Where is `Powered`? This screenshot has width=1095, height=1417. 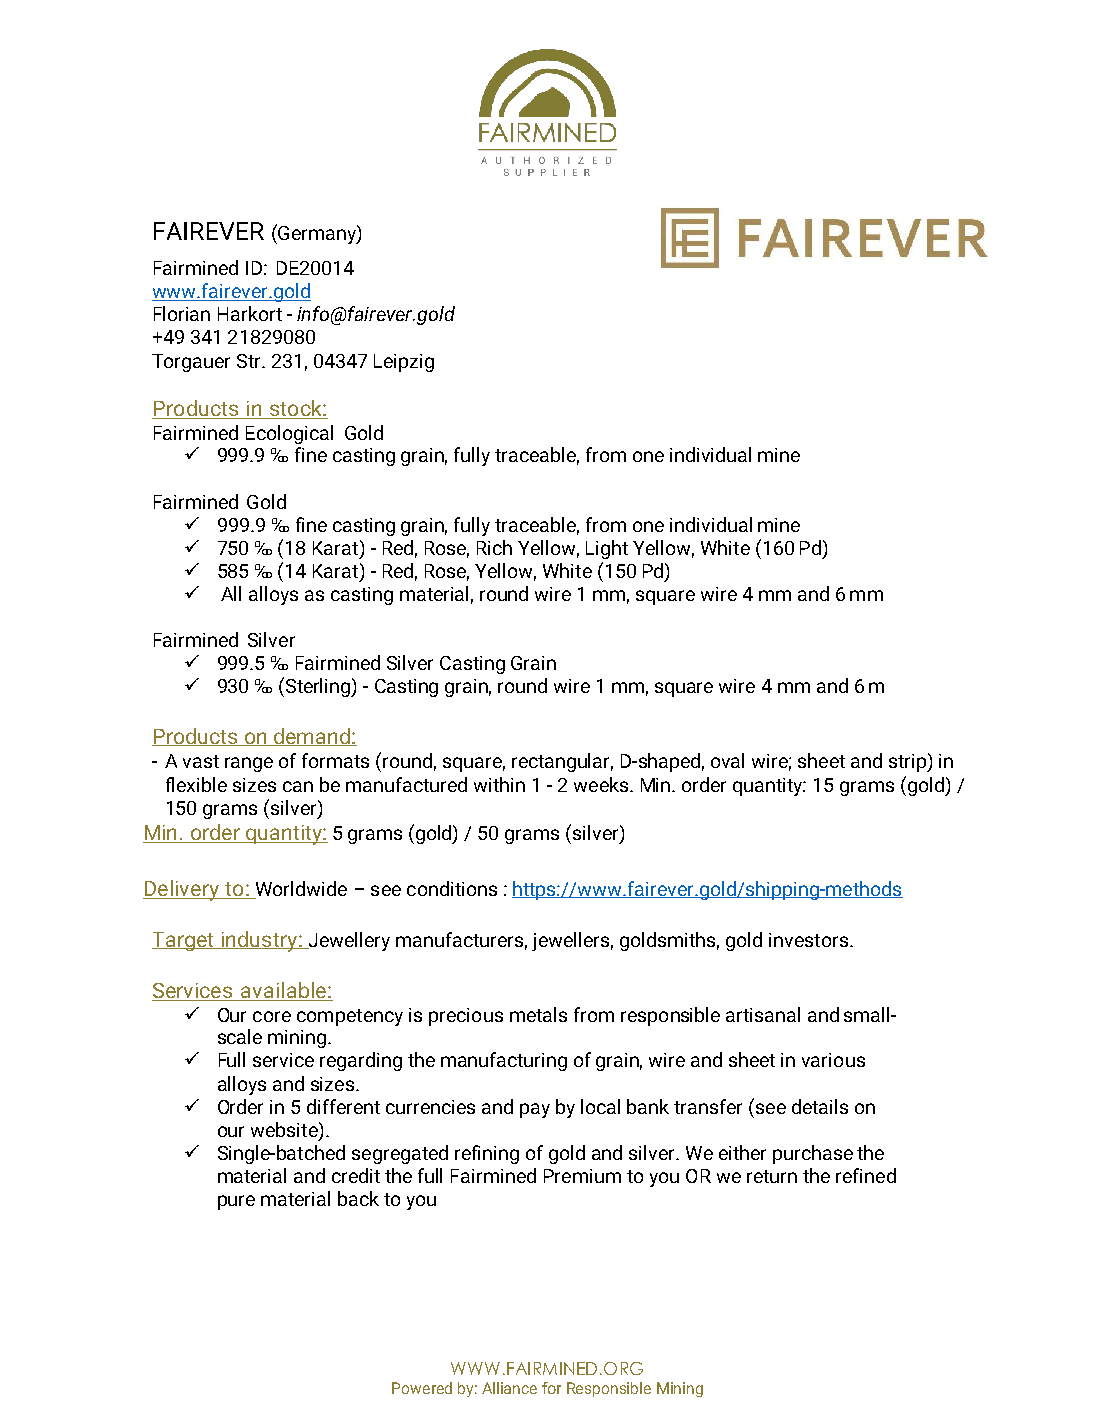
Powered is located at coordinates (422, 1388).
